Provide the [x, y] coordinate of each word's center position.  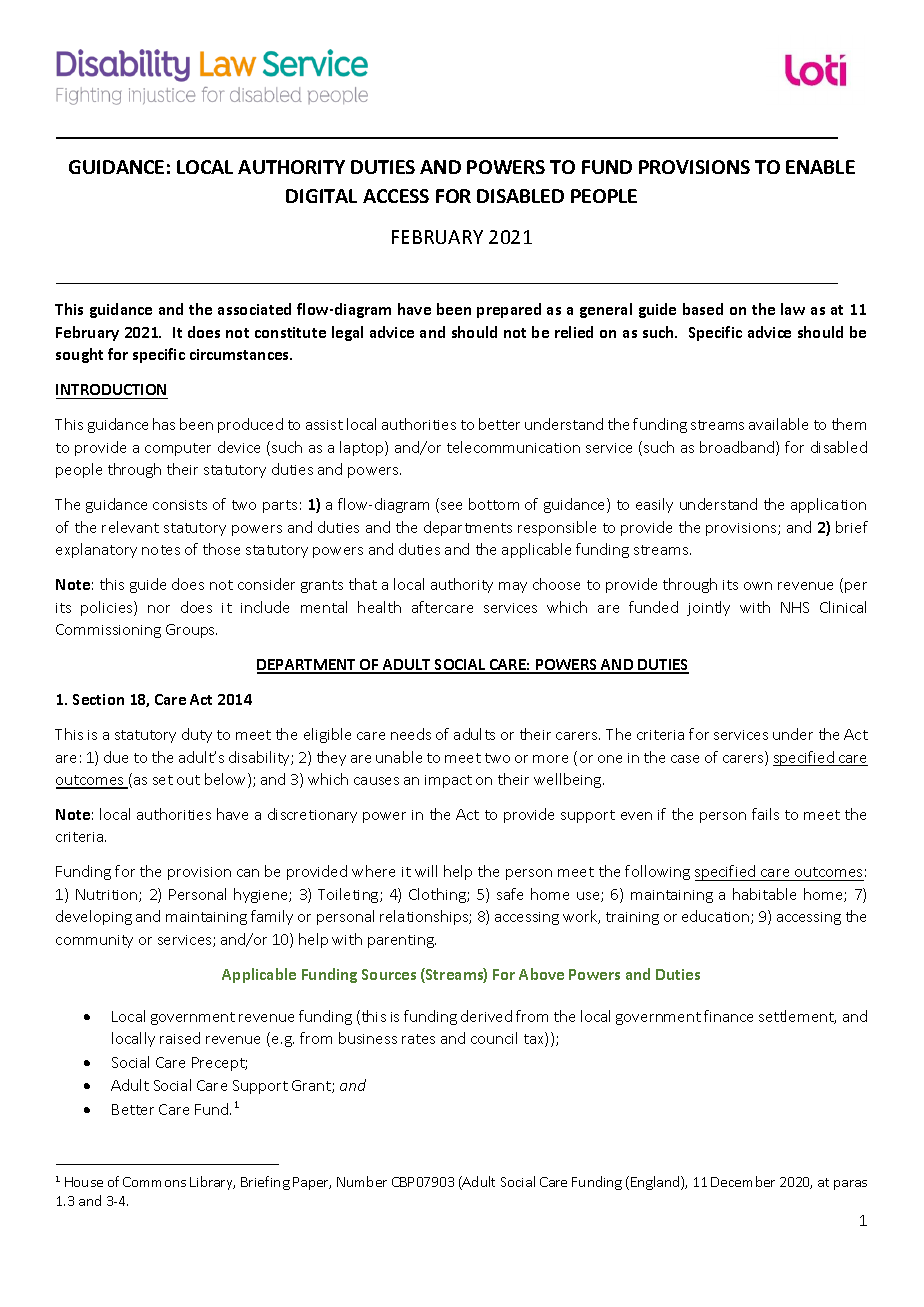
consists [180, 505]
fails [765, 814]
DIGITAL [321, 196]
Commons [154, 1182]
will [426, 871]
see [451, 506]
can [248, 873]
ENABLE [820, 167]
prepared [509, 310]
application [828, 505]
